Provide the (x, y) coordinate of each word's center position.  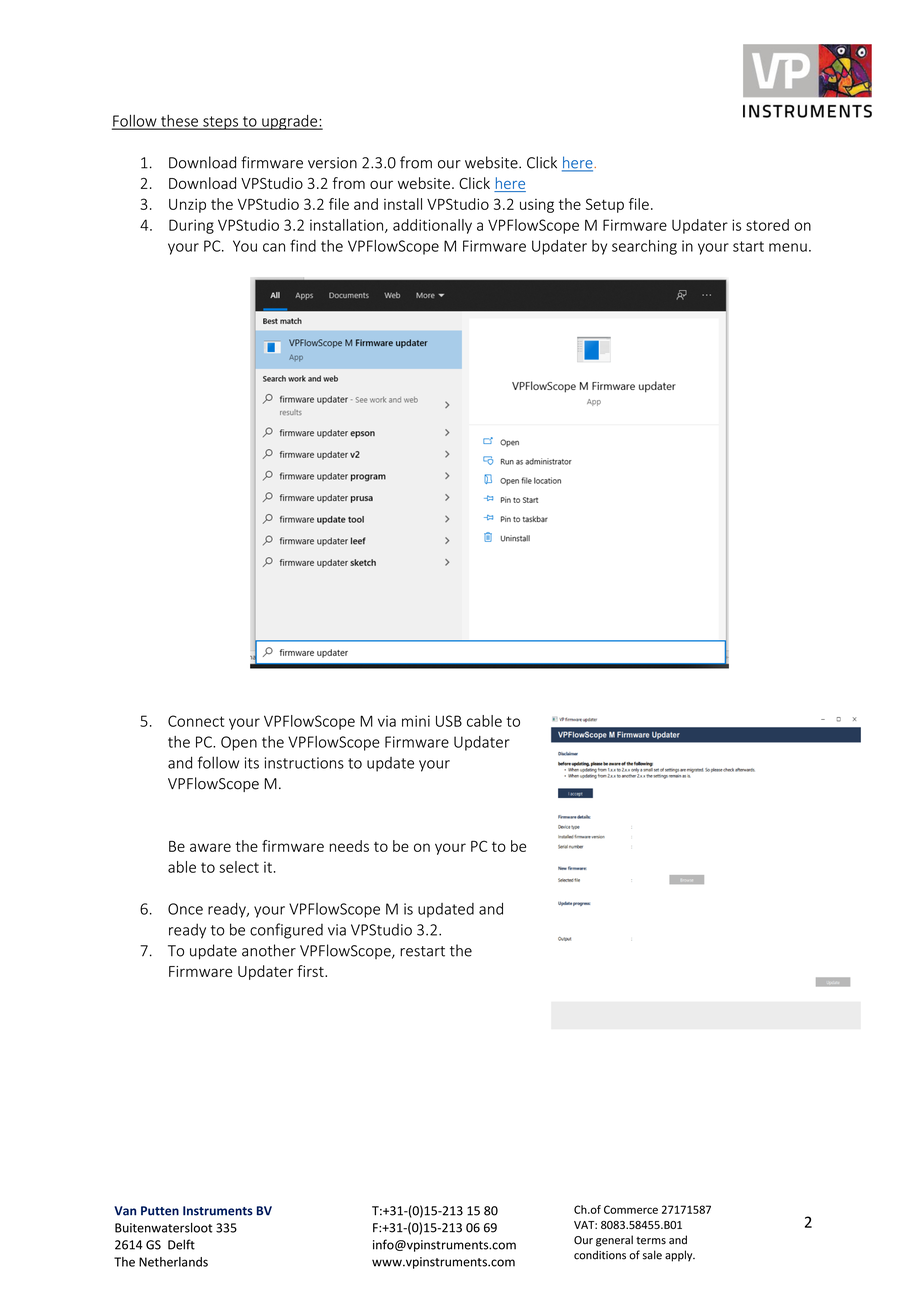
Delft (181, 1244)
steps (221, 123)
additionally (432, 226)
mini (416, 721)
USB (449, 721)
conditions (600, 1255)
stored (767, 225)
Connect (196, 721)
